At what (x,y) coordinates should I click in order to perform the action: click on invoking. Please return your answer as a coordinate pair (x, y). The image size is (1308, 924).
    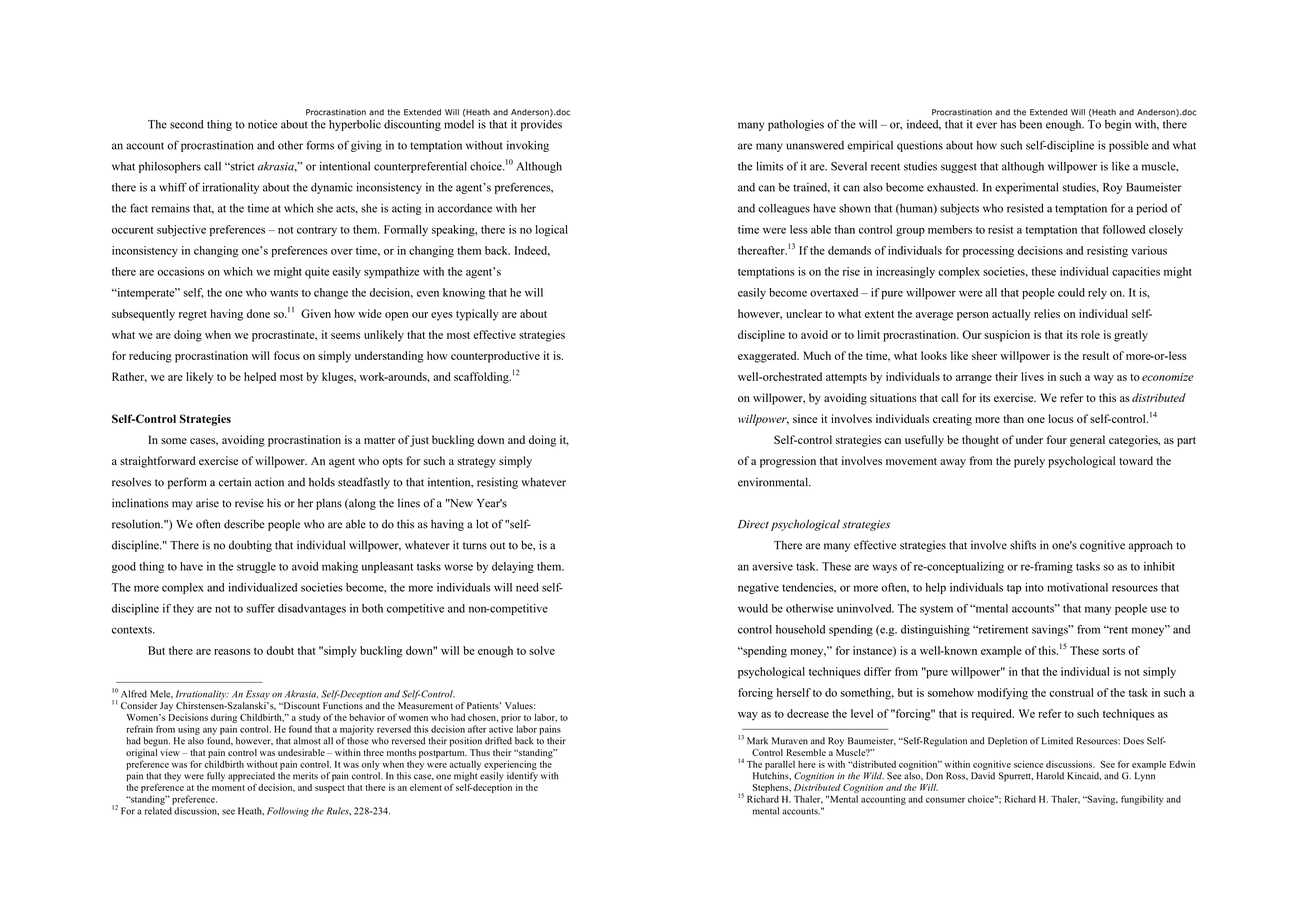
    Looking at the image, I should click on (528, 146).
